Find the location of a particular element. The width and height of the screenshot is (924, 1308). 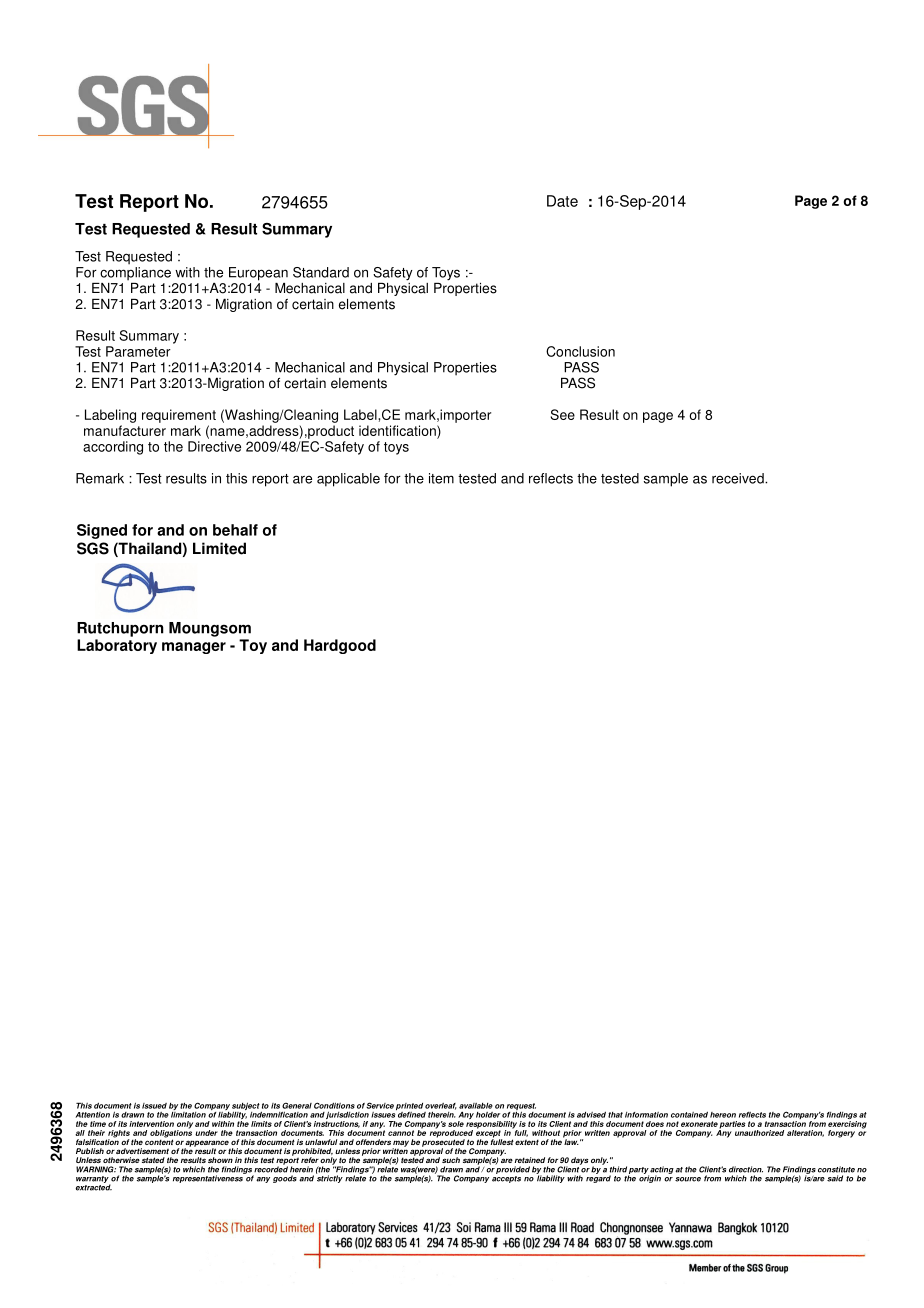

hereon is located at coordinates (723, 1115).
